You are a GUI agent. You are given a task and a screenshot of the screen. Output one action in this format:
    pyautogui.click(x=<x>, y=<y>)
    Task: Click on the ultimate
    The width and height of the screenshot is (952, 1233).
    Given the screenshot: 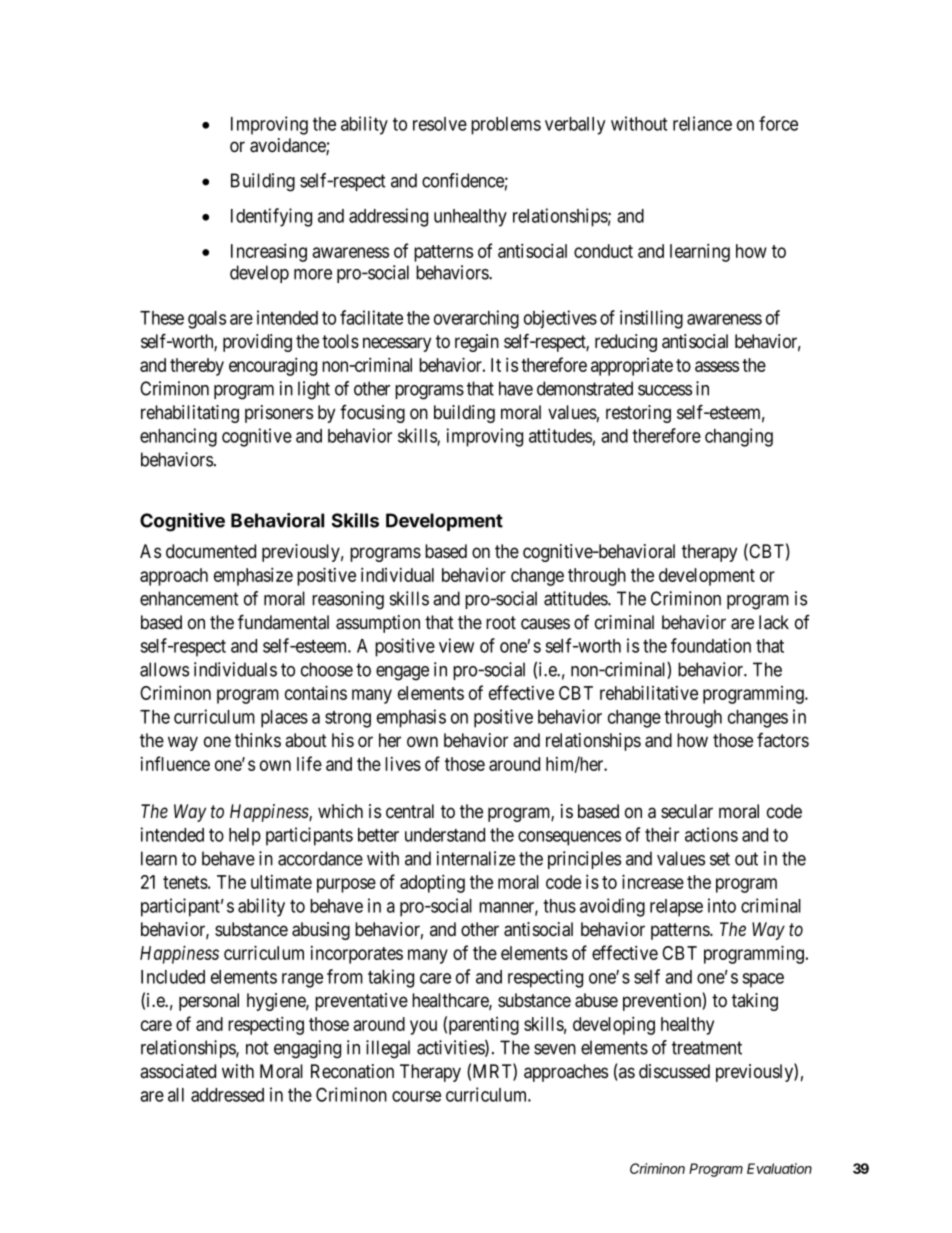 What is the action you would take?
    pyautogui.click(x=281, y=882)
